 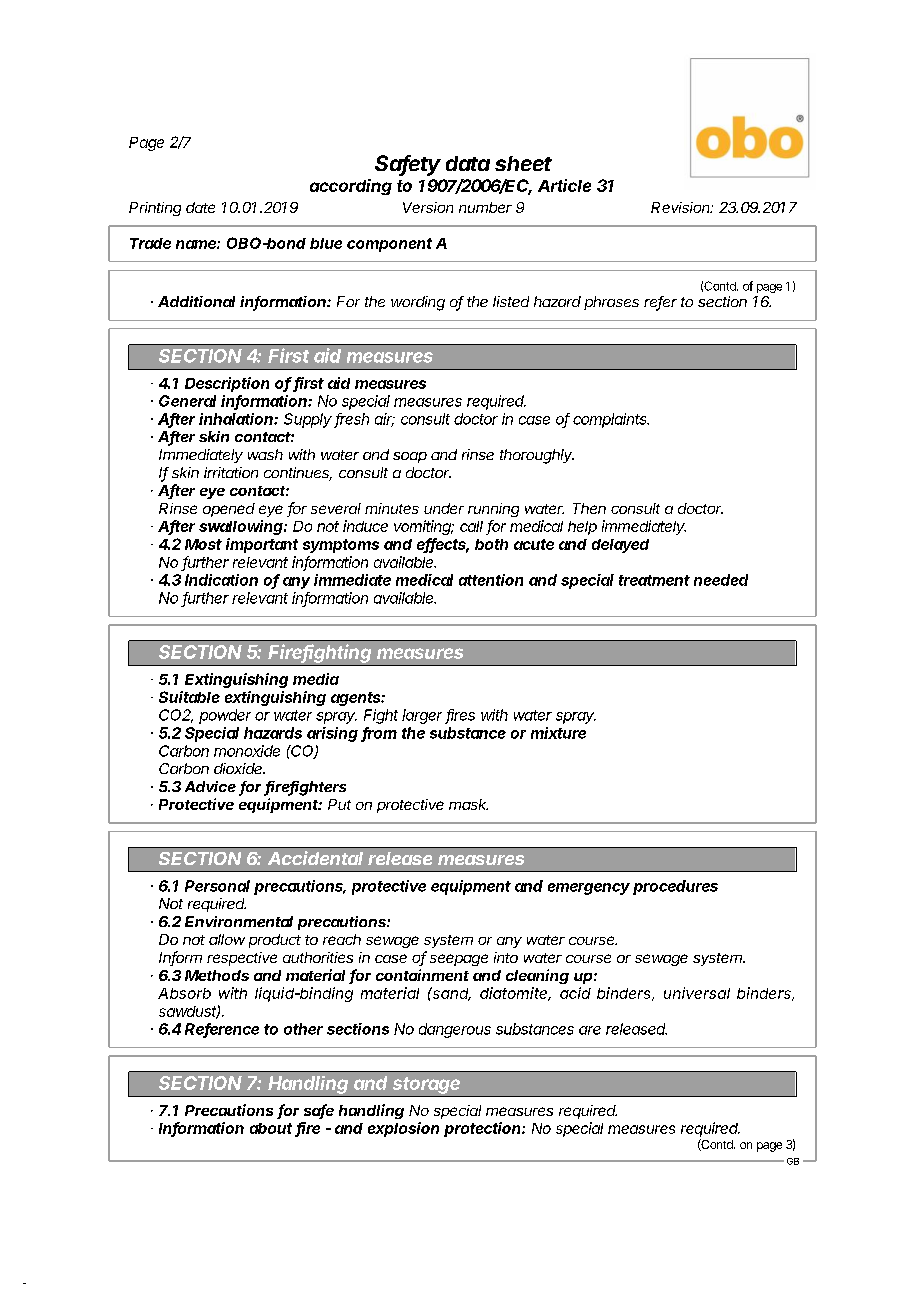 I want to click on Revision, so click(x=682, y=207).
